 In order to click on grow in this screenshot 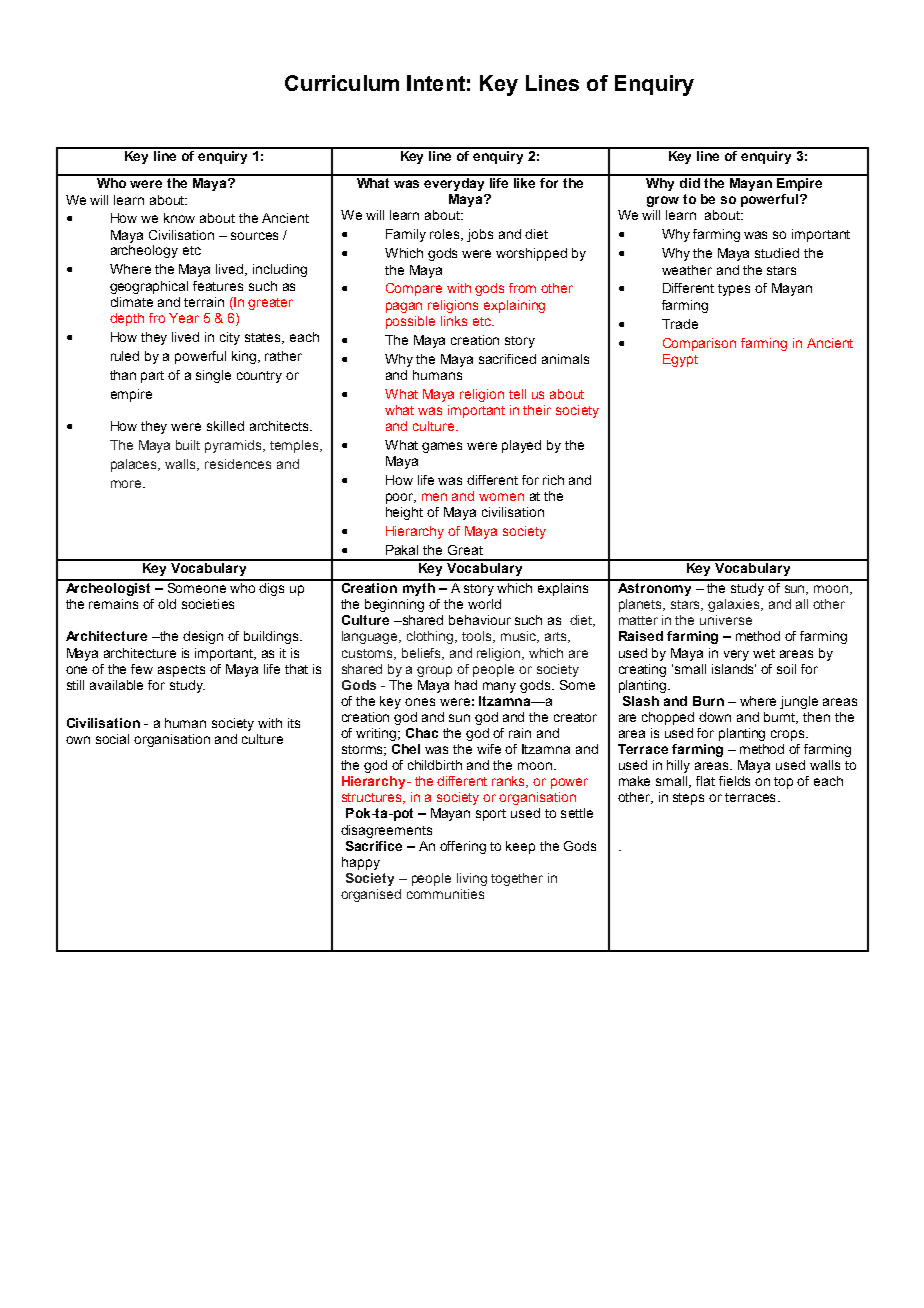, I will do `click(663, 201)`.
